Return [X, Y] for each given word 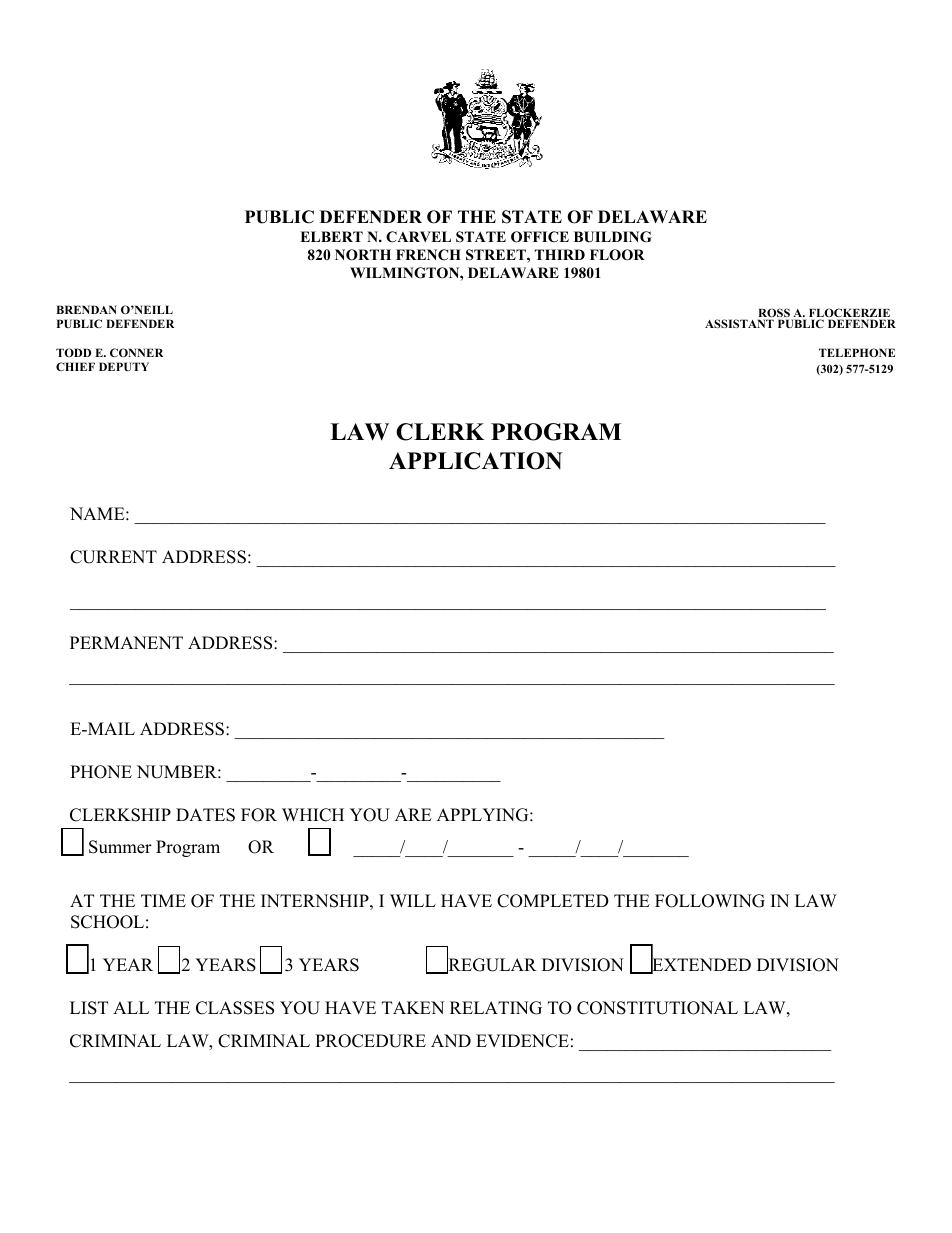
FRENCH [428, 255]
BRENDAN [87, 309]
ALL [131, 1007]
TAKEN [413, 1007]
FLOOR [617, 255]
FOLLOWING [710, 901]
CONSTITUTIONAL [657, 1008]
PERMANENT [126, 642]
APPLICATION [476, 461]
